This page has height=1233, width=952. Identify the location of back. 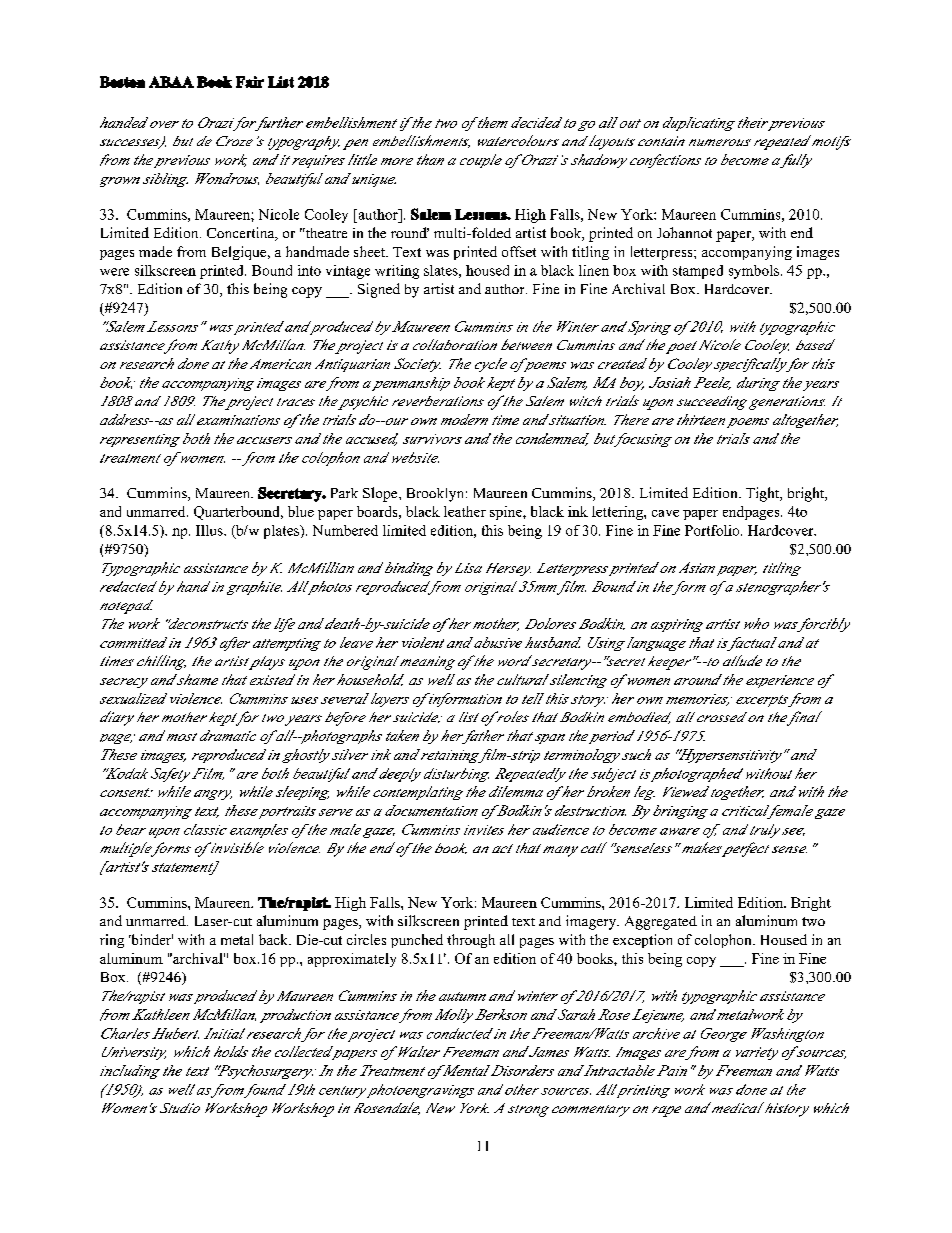
(274, 939).
